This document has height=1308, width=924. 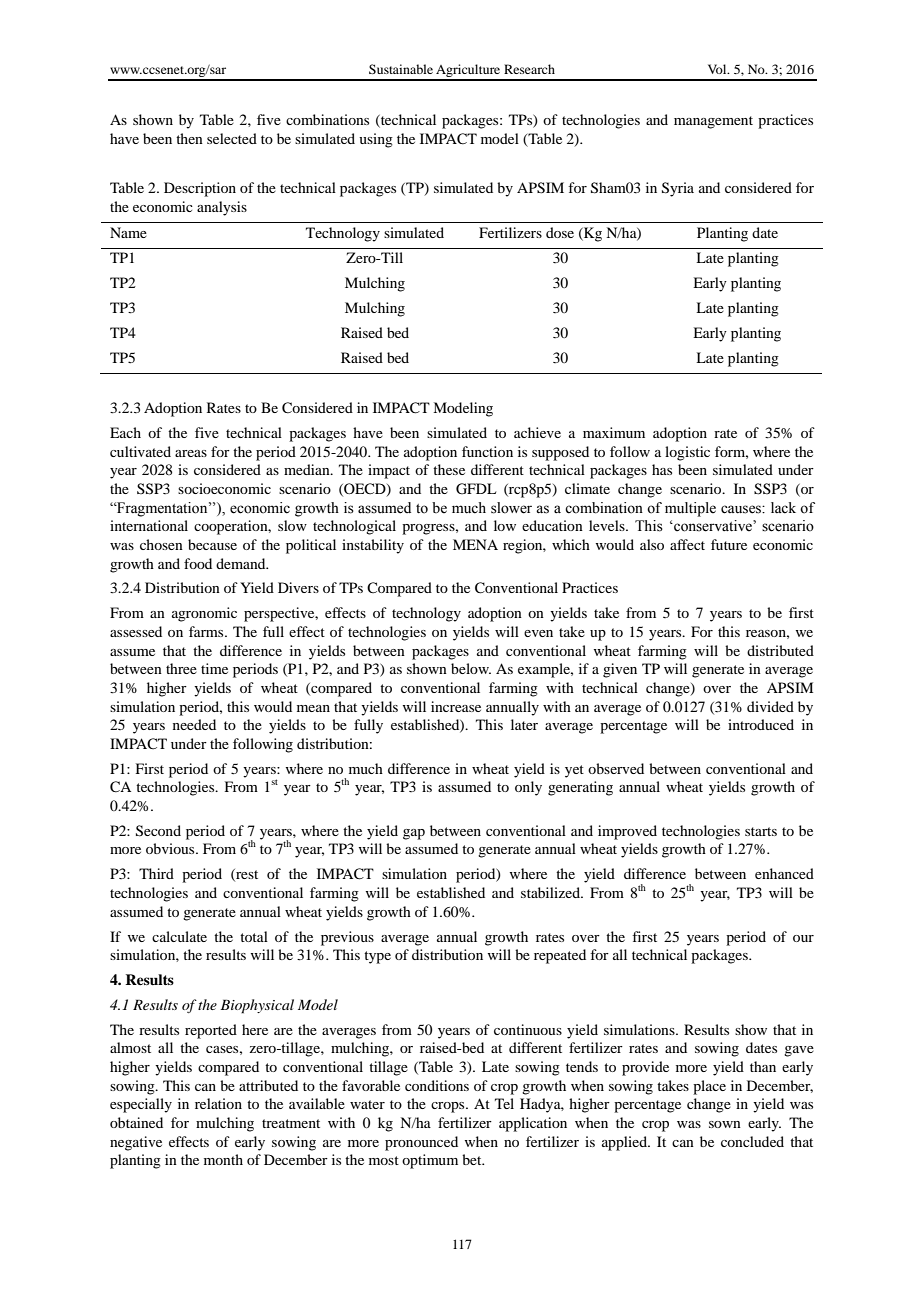 I want to click on sown, so click(x=725, y=1124).
